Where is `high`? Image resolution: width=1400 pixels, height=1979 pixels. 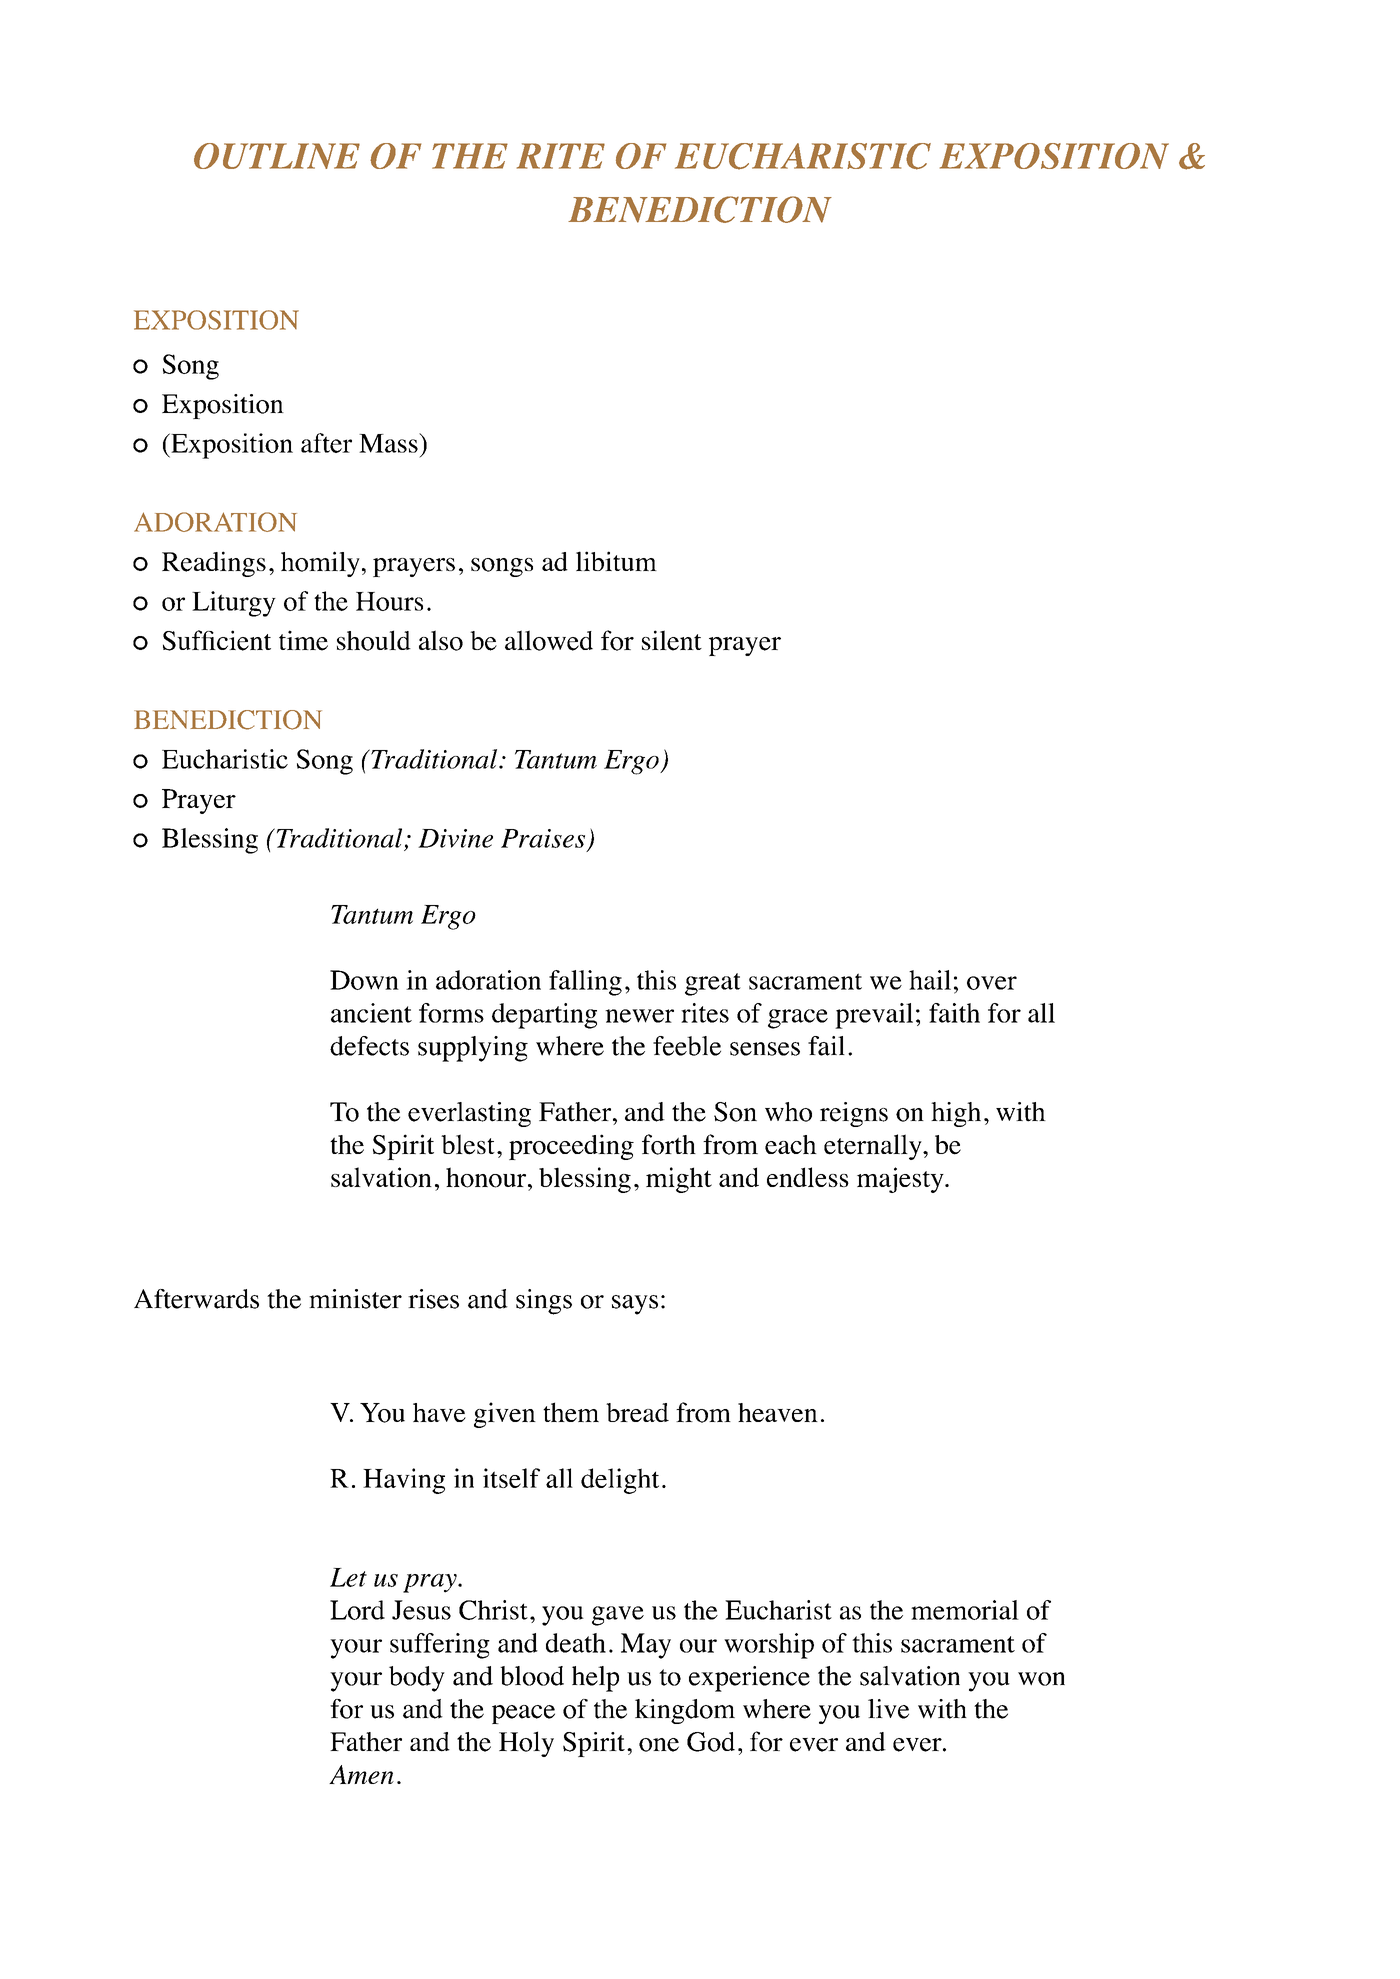
high is located at coordinates (956, 1114).
